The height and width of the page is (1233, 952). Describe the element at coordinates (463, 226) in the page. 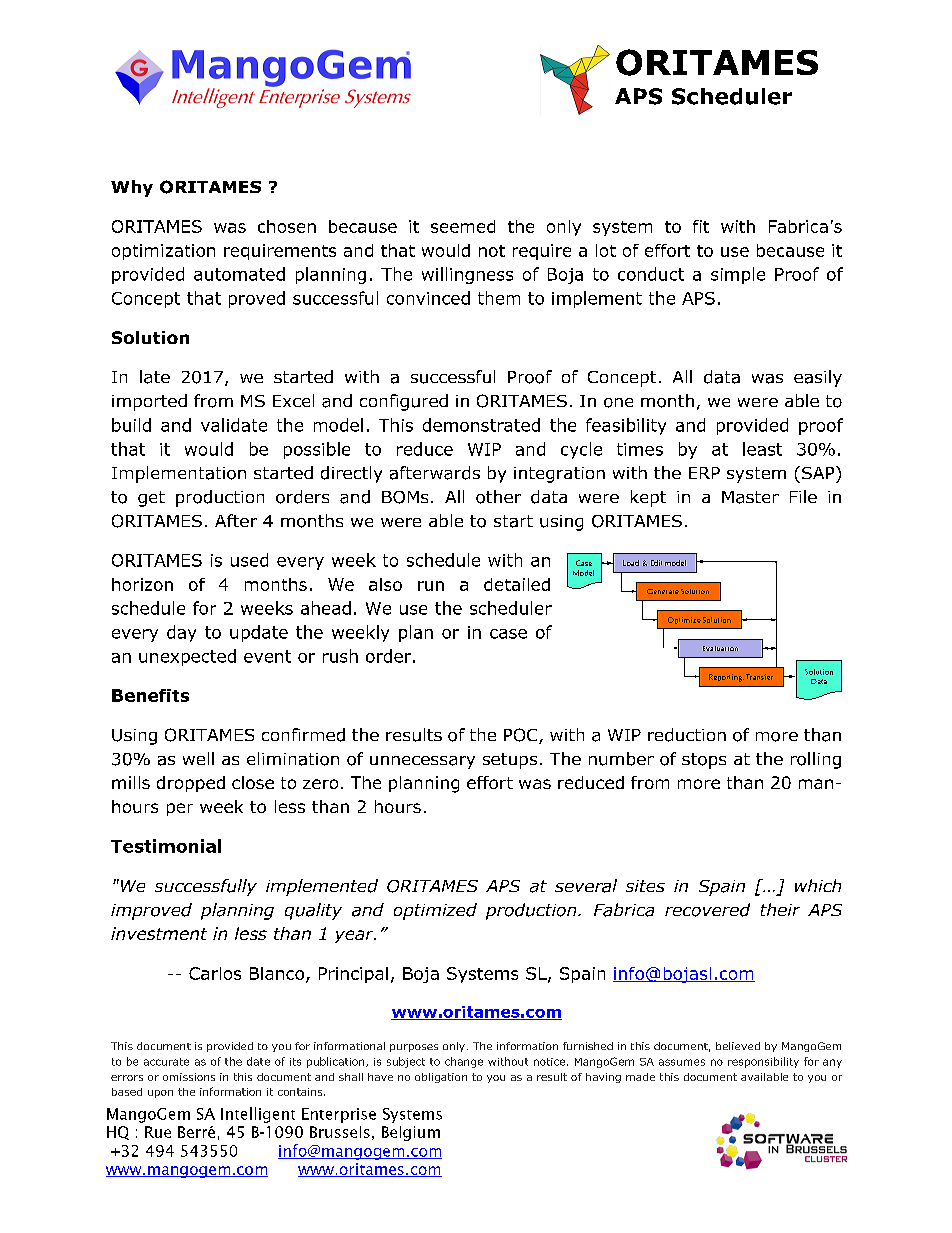

I see `seemed` at that location.
